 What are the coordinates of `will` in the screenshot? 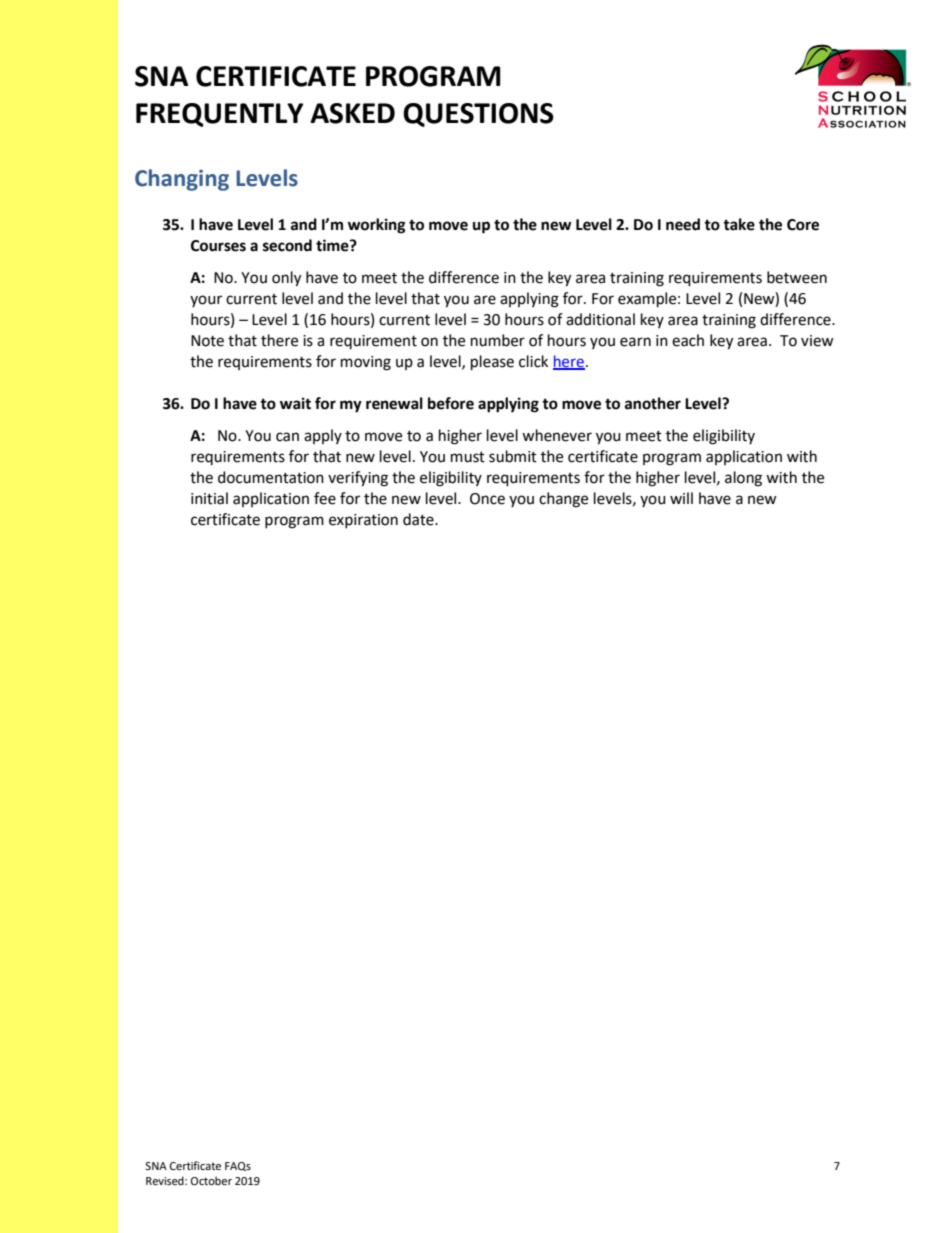 It's located at (681, 498).
